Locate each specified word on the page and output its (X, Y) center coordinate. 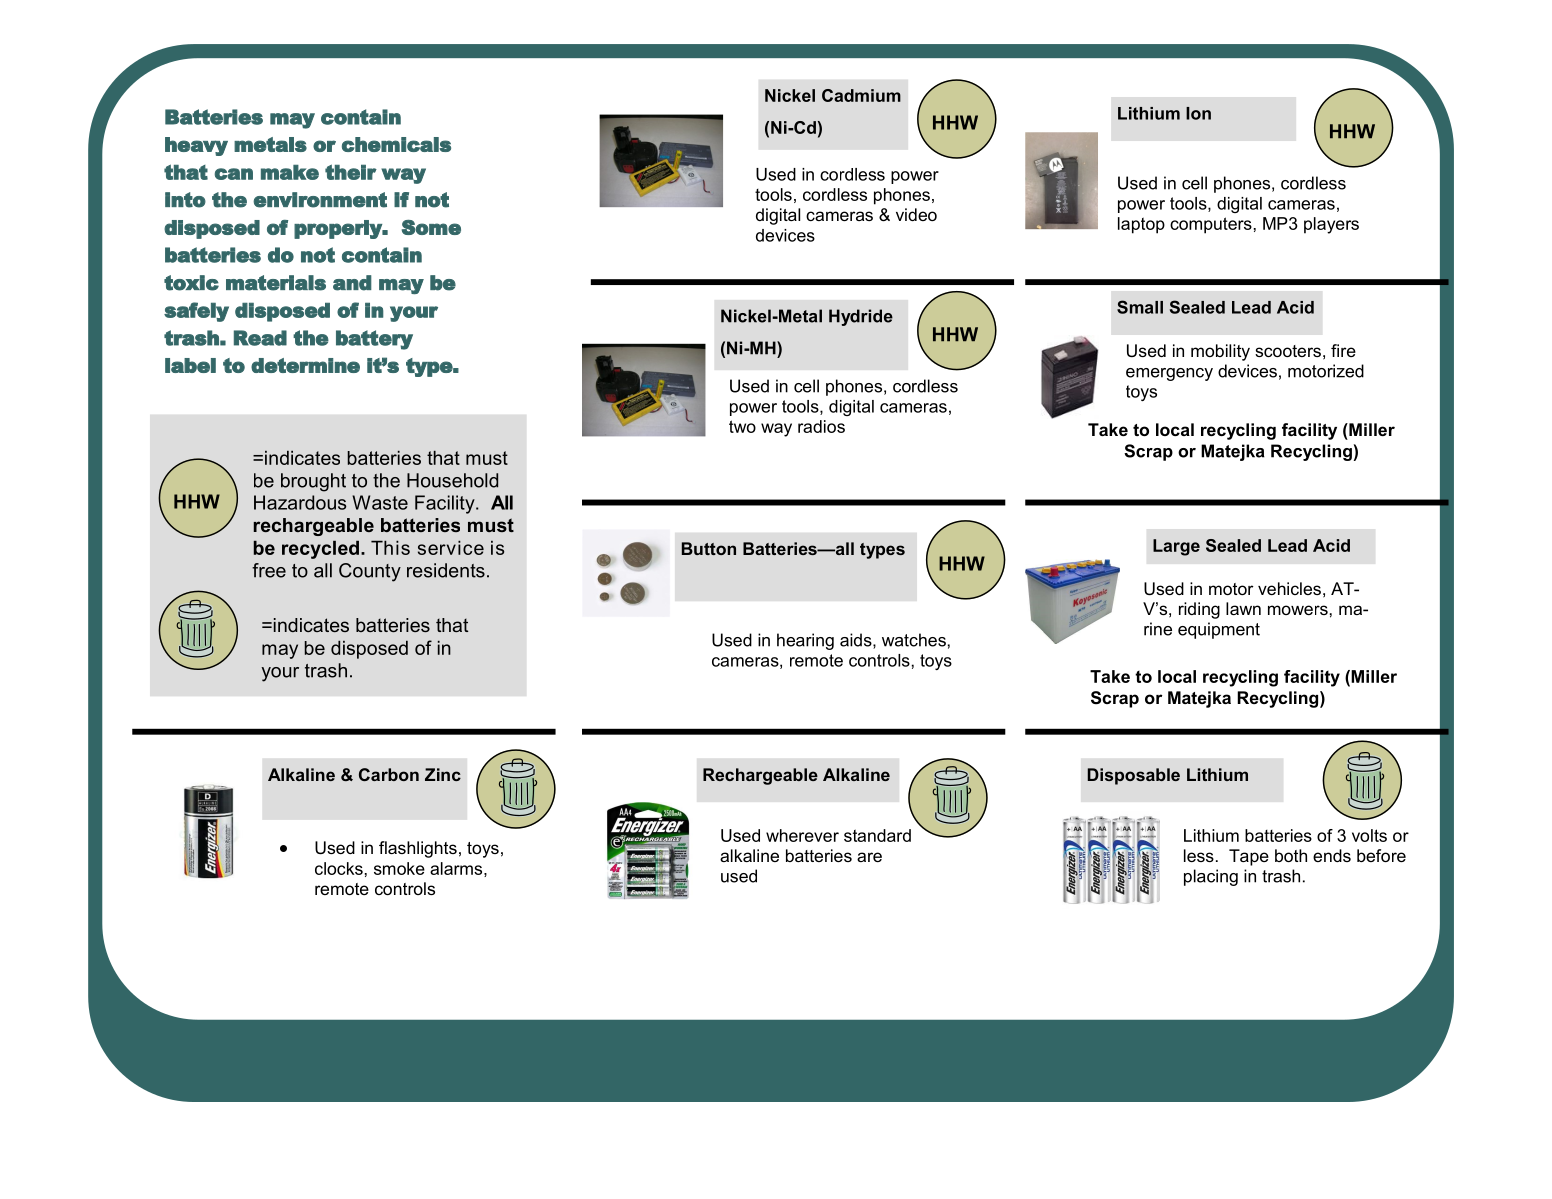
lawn (1243, 608)
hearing (805, 641)
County (370, 572)
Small (1140, 307)
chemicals (396, 144)
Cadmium (861, 95)
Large (1176, 547)
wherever (802, 835)
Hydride (861, 317)
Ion (1198, 113)
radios (821, 426)
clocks (339, 868)
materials (276, 283)
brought (313, 482)
